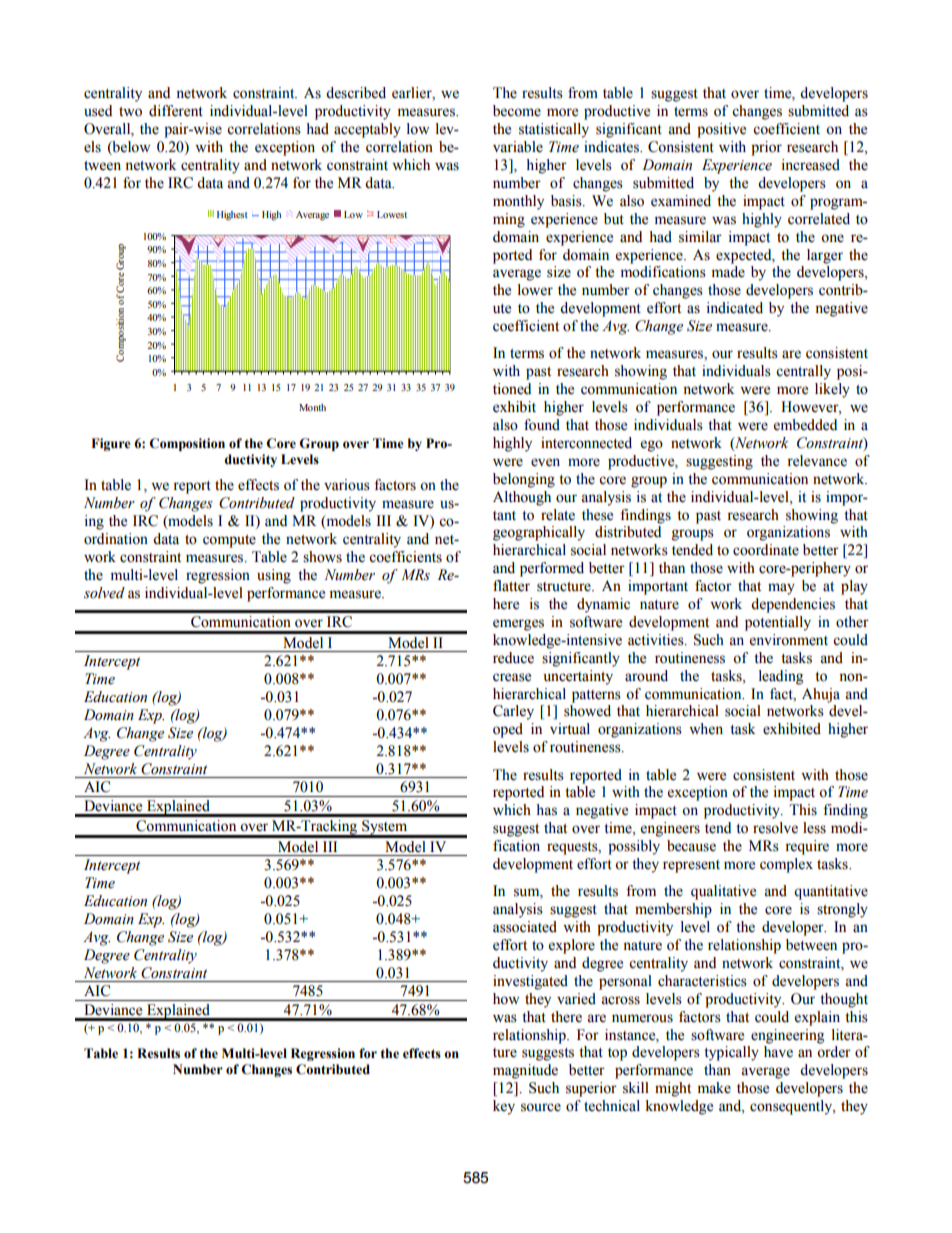 This page has width=952, height=1233. I want to click on prior, so click(766, 148).
